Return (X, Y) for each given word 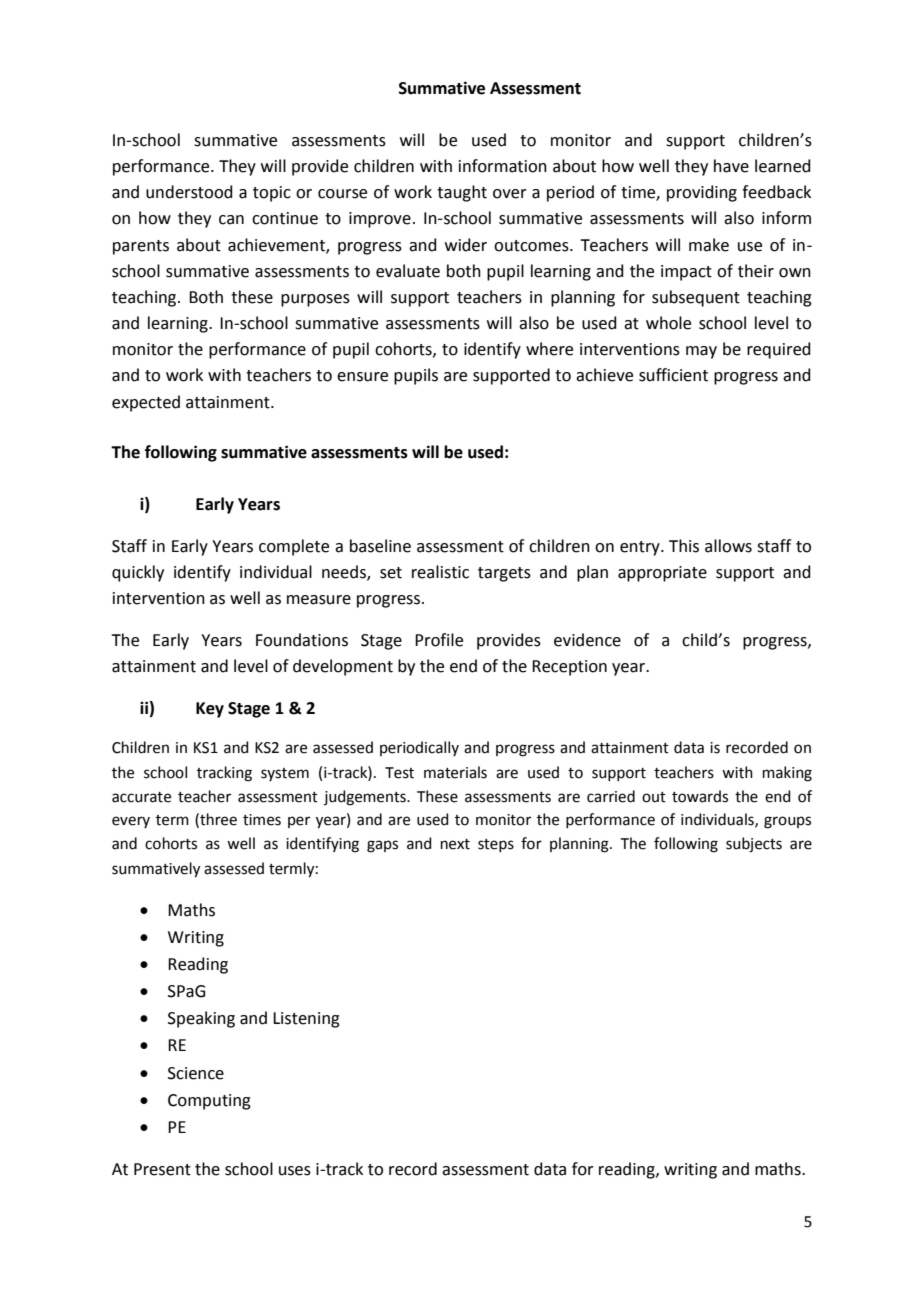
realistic (440, 572)
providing (702, 193)
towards (700, 796)
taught (462, 193)
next (455, 844)
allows (728, 546)
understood (189, 192)
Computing (209, 1102)
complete (294, 547)
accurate (141, 797)
